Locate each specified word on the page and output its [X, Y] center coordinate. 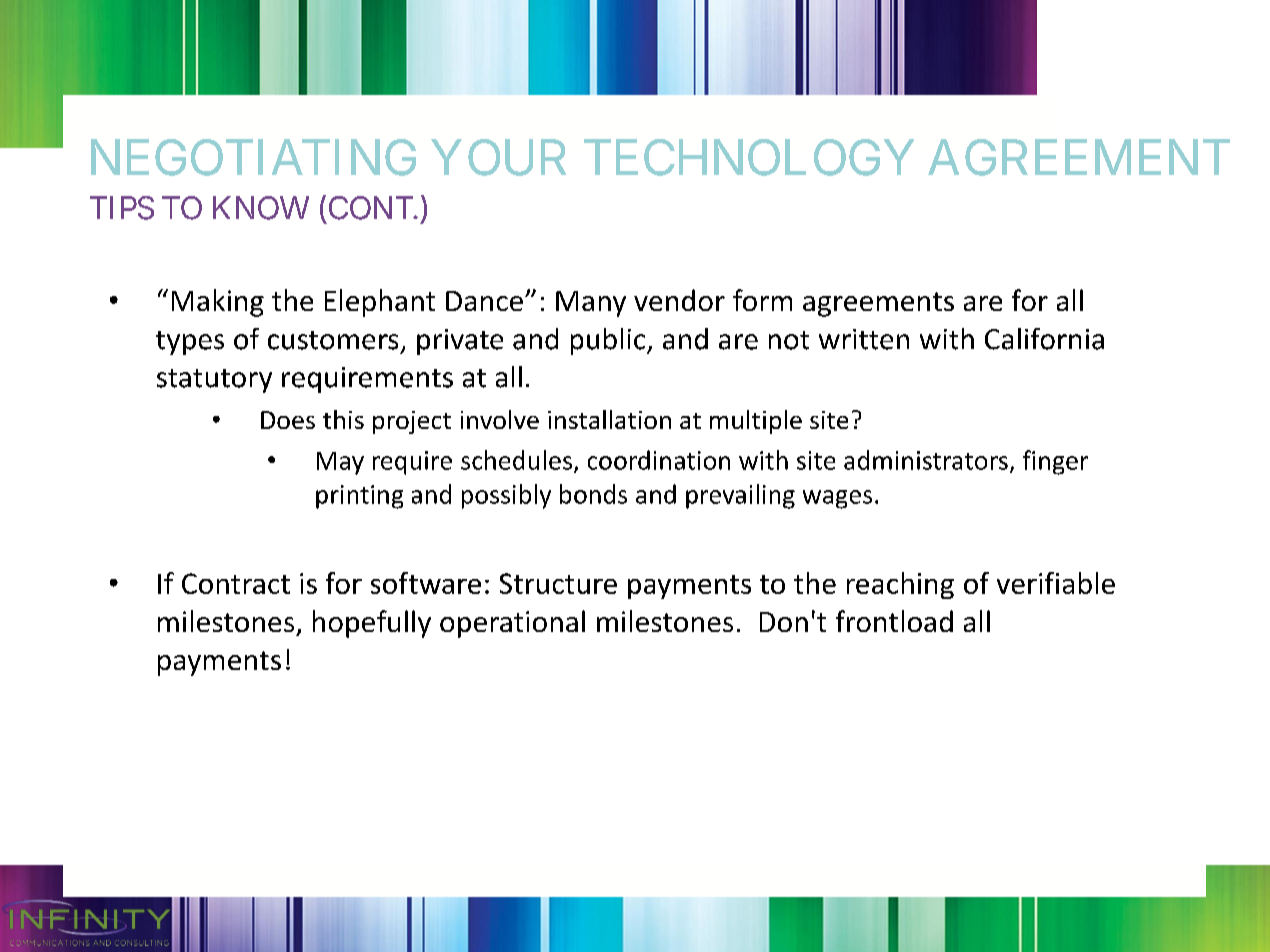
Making [218, 303]
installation [609, 419]
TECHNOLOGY [749, 157]
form [762, 300]
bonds [593, 494]
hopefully [372, 624]
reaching [900, 585]
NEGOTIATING [253, 157]
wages [837, 499]
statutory [214, 381]
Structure [558, 583]
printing [359, 497]
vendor [679, 300]
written [864, 339]
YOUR [498, 157]
